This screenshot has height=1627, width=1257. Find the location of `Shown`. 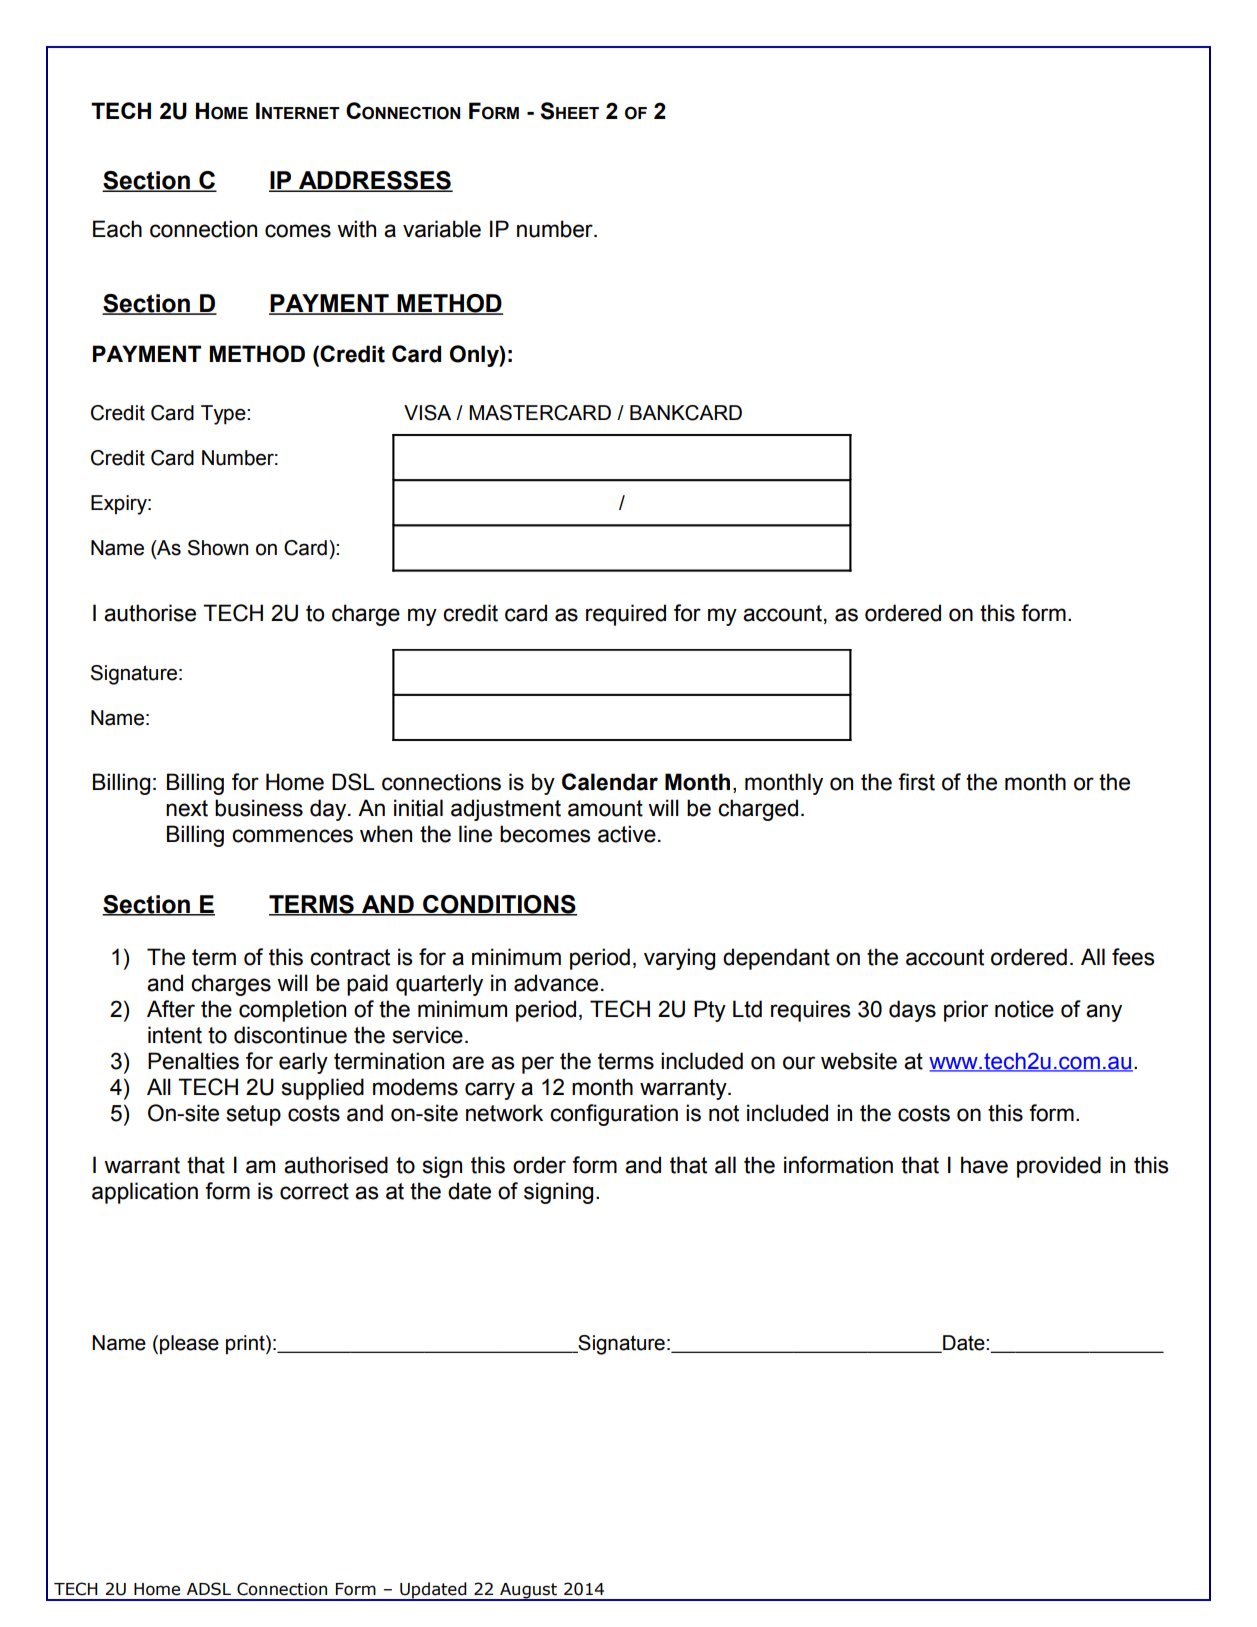

Shown is located at coordinates (218, 548).
